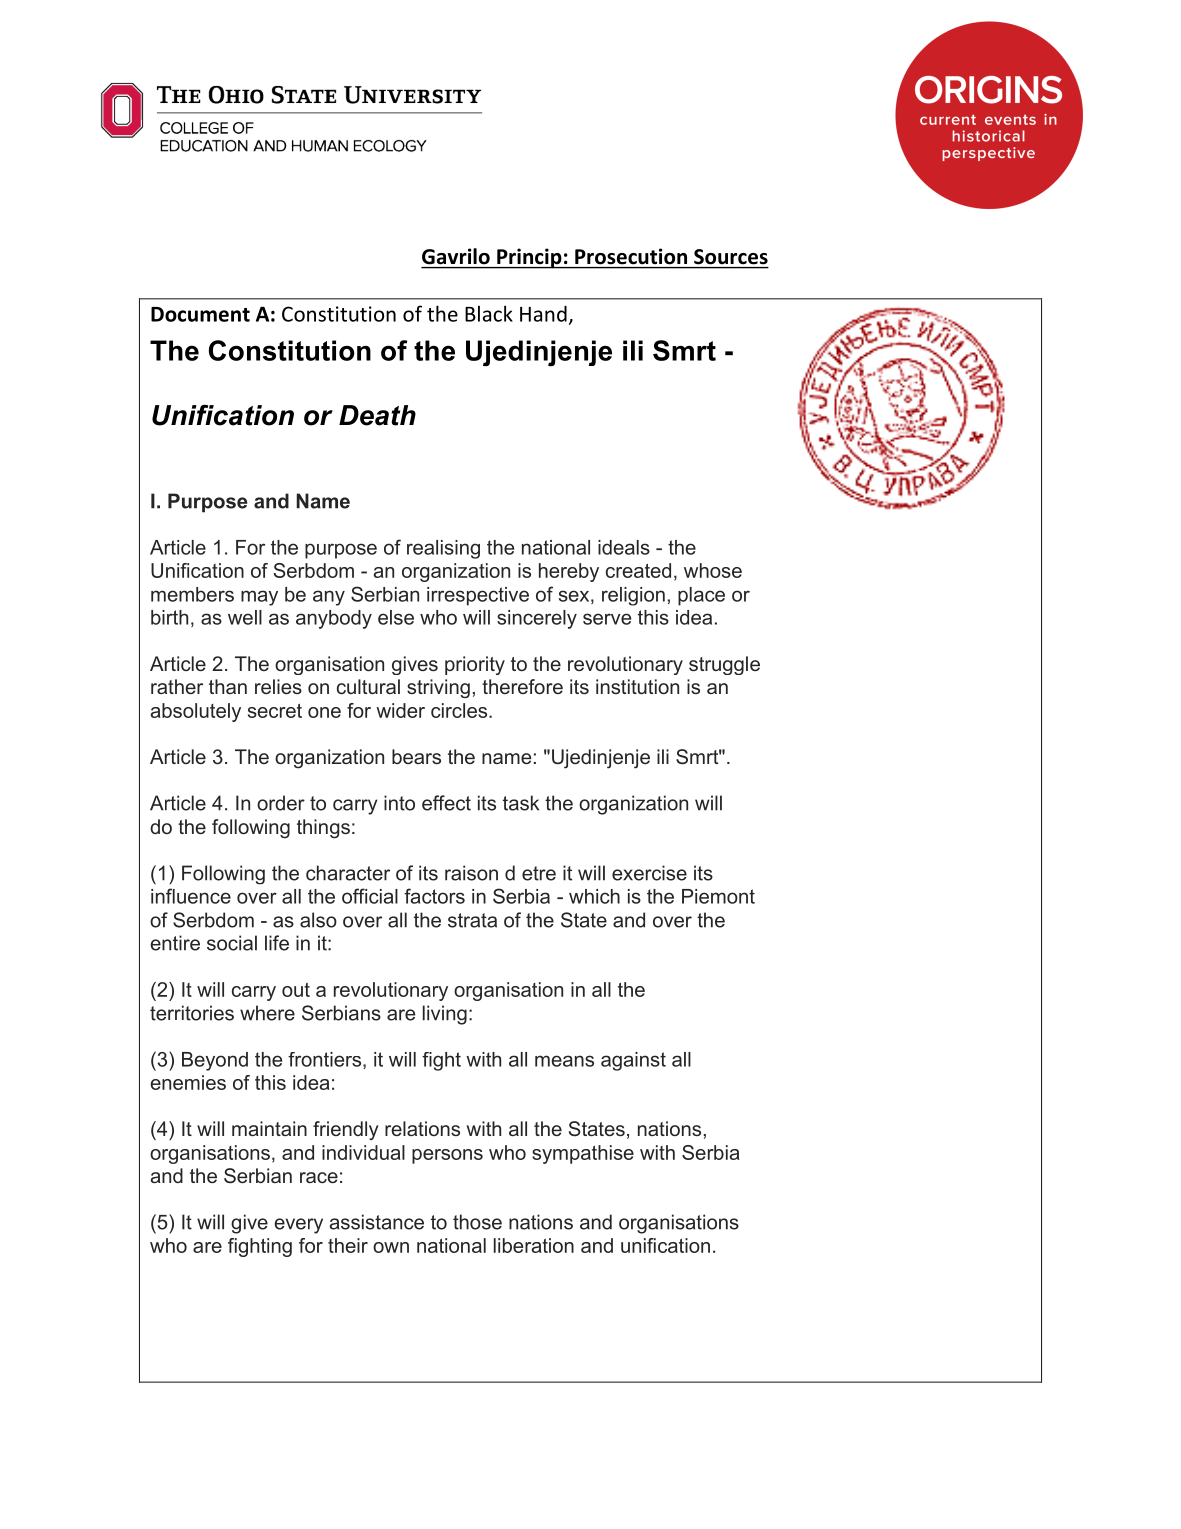 This image has width=1181, height=1529. Describe the element at coordinates (489, 313) in the image. I see `Black` at that location.
